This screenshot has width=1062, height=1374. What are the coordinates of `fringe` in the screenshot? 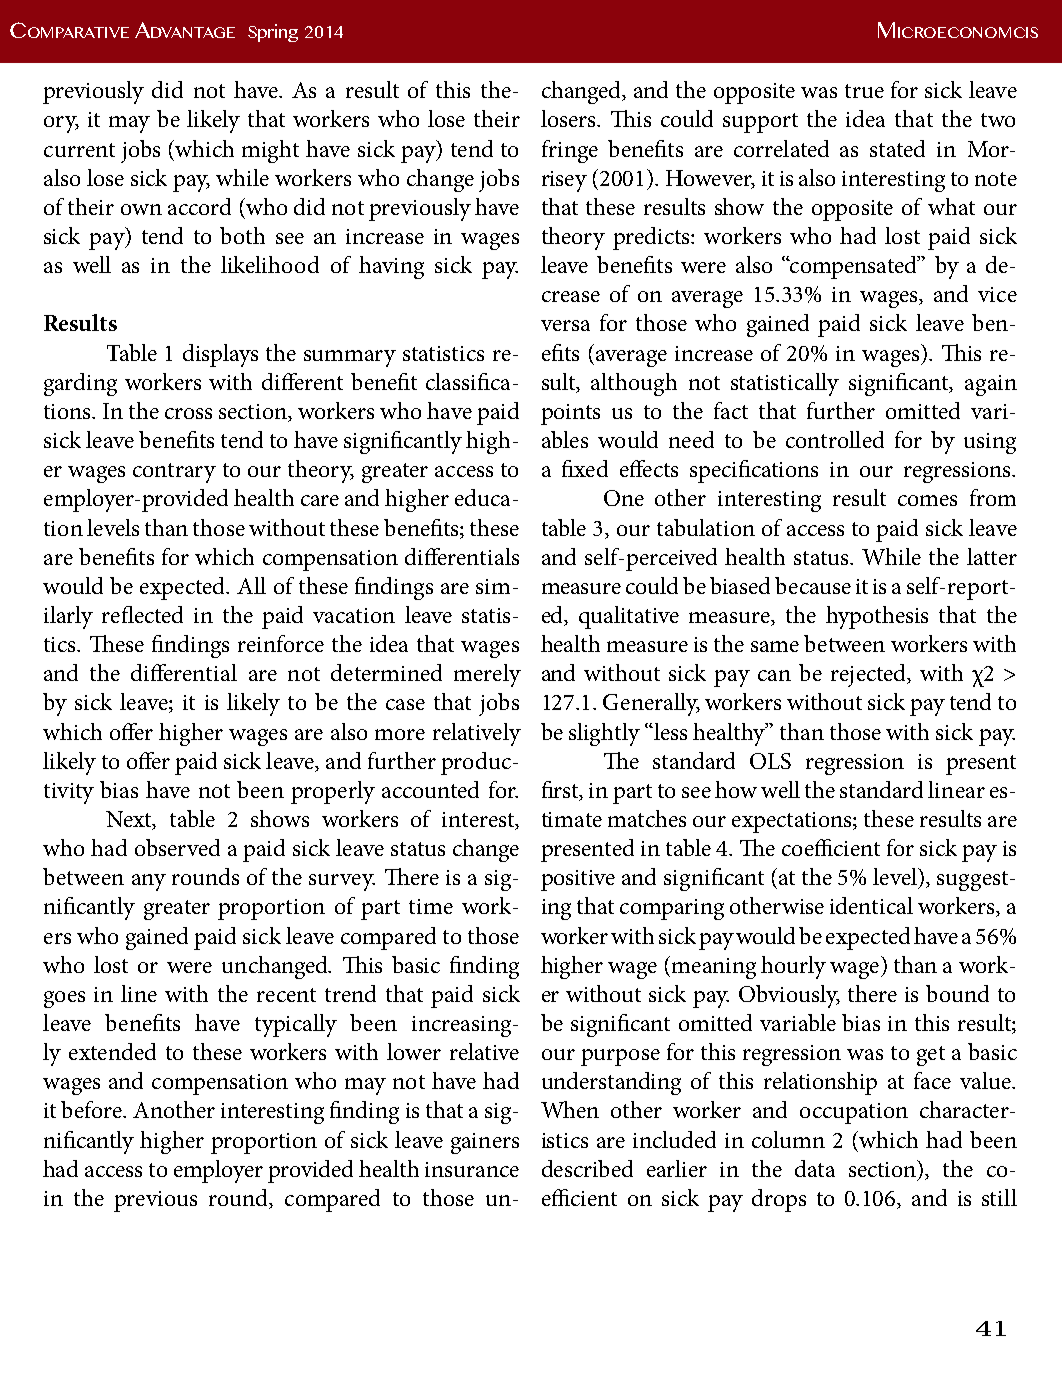 It's located at (570, 151).
